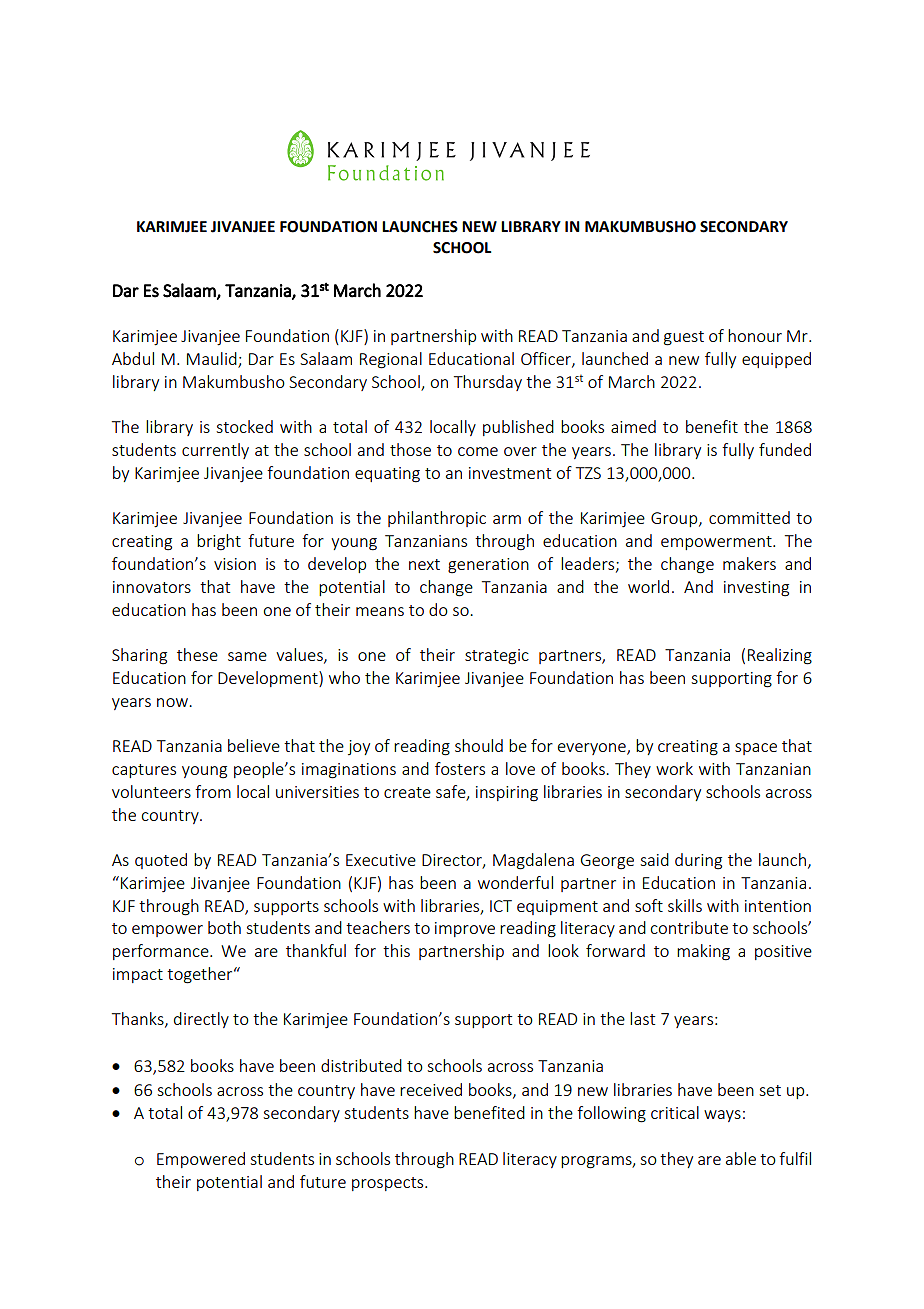 The height and width of the screenshot is (1309, 924). What do you see at coordinates (389, 1184) in the screenshot?
I see `prospects` at bounding box center [389, 1184].
